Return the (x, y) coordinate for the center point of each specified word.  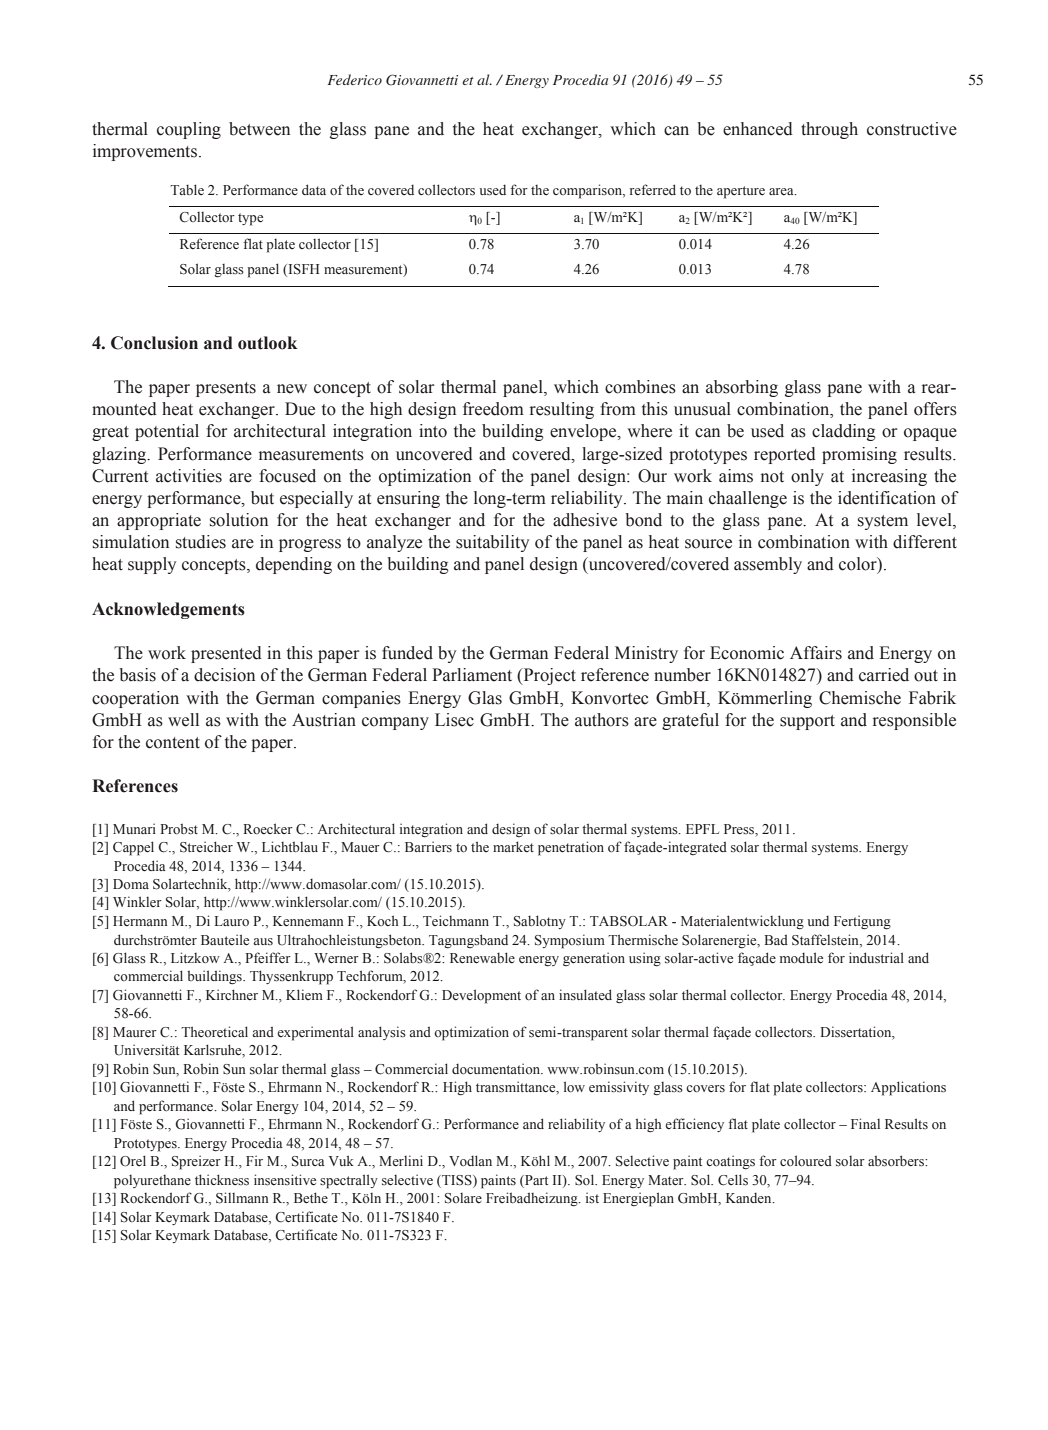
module (801, 958)
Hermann (140, 921)
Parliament (472, 675)
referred (653, 189)
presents (226, 389)
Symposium (570, 941)
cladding (844, 432)
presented (226, 654)
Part (535, 1180)
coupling (189, 130)
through (829, 130)
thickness (222, 1180)
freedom (493, 409)
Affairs (816, 653)
